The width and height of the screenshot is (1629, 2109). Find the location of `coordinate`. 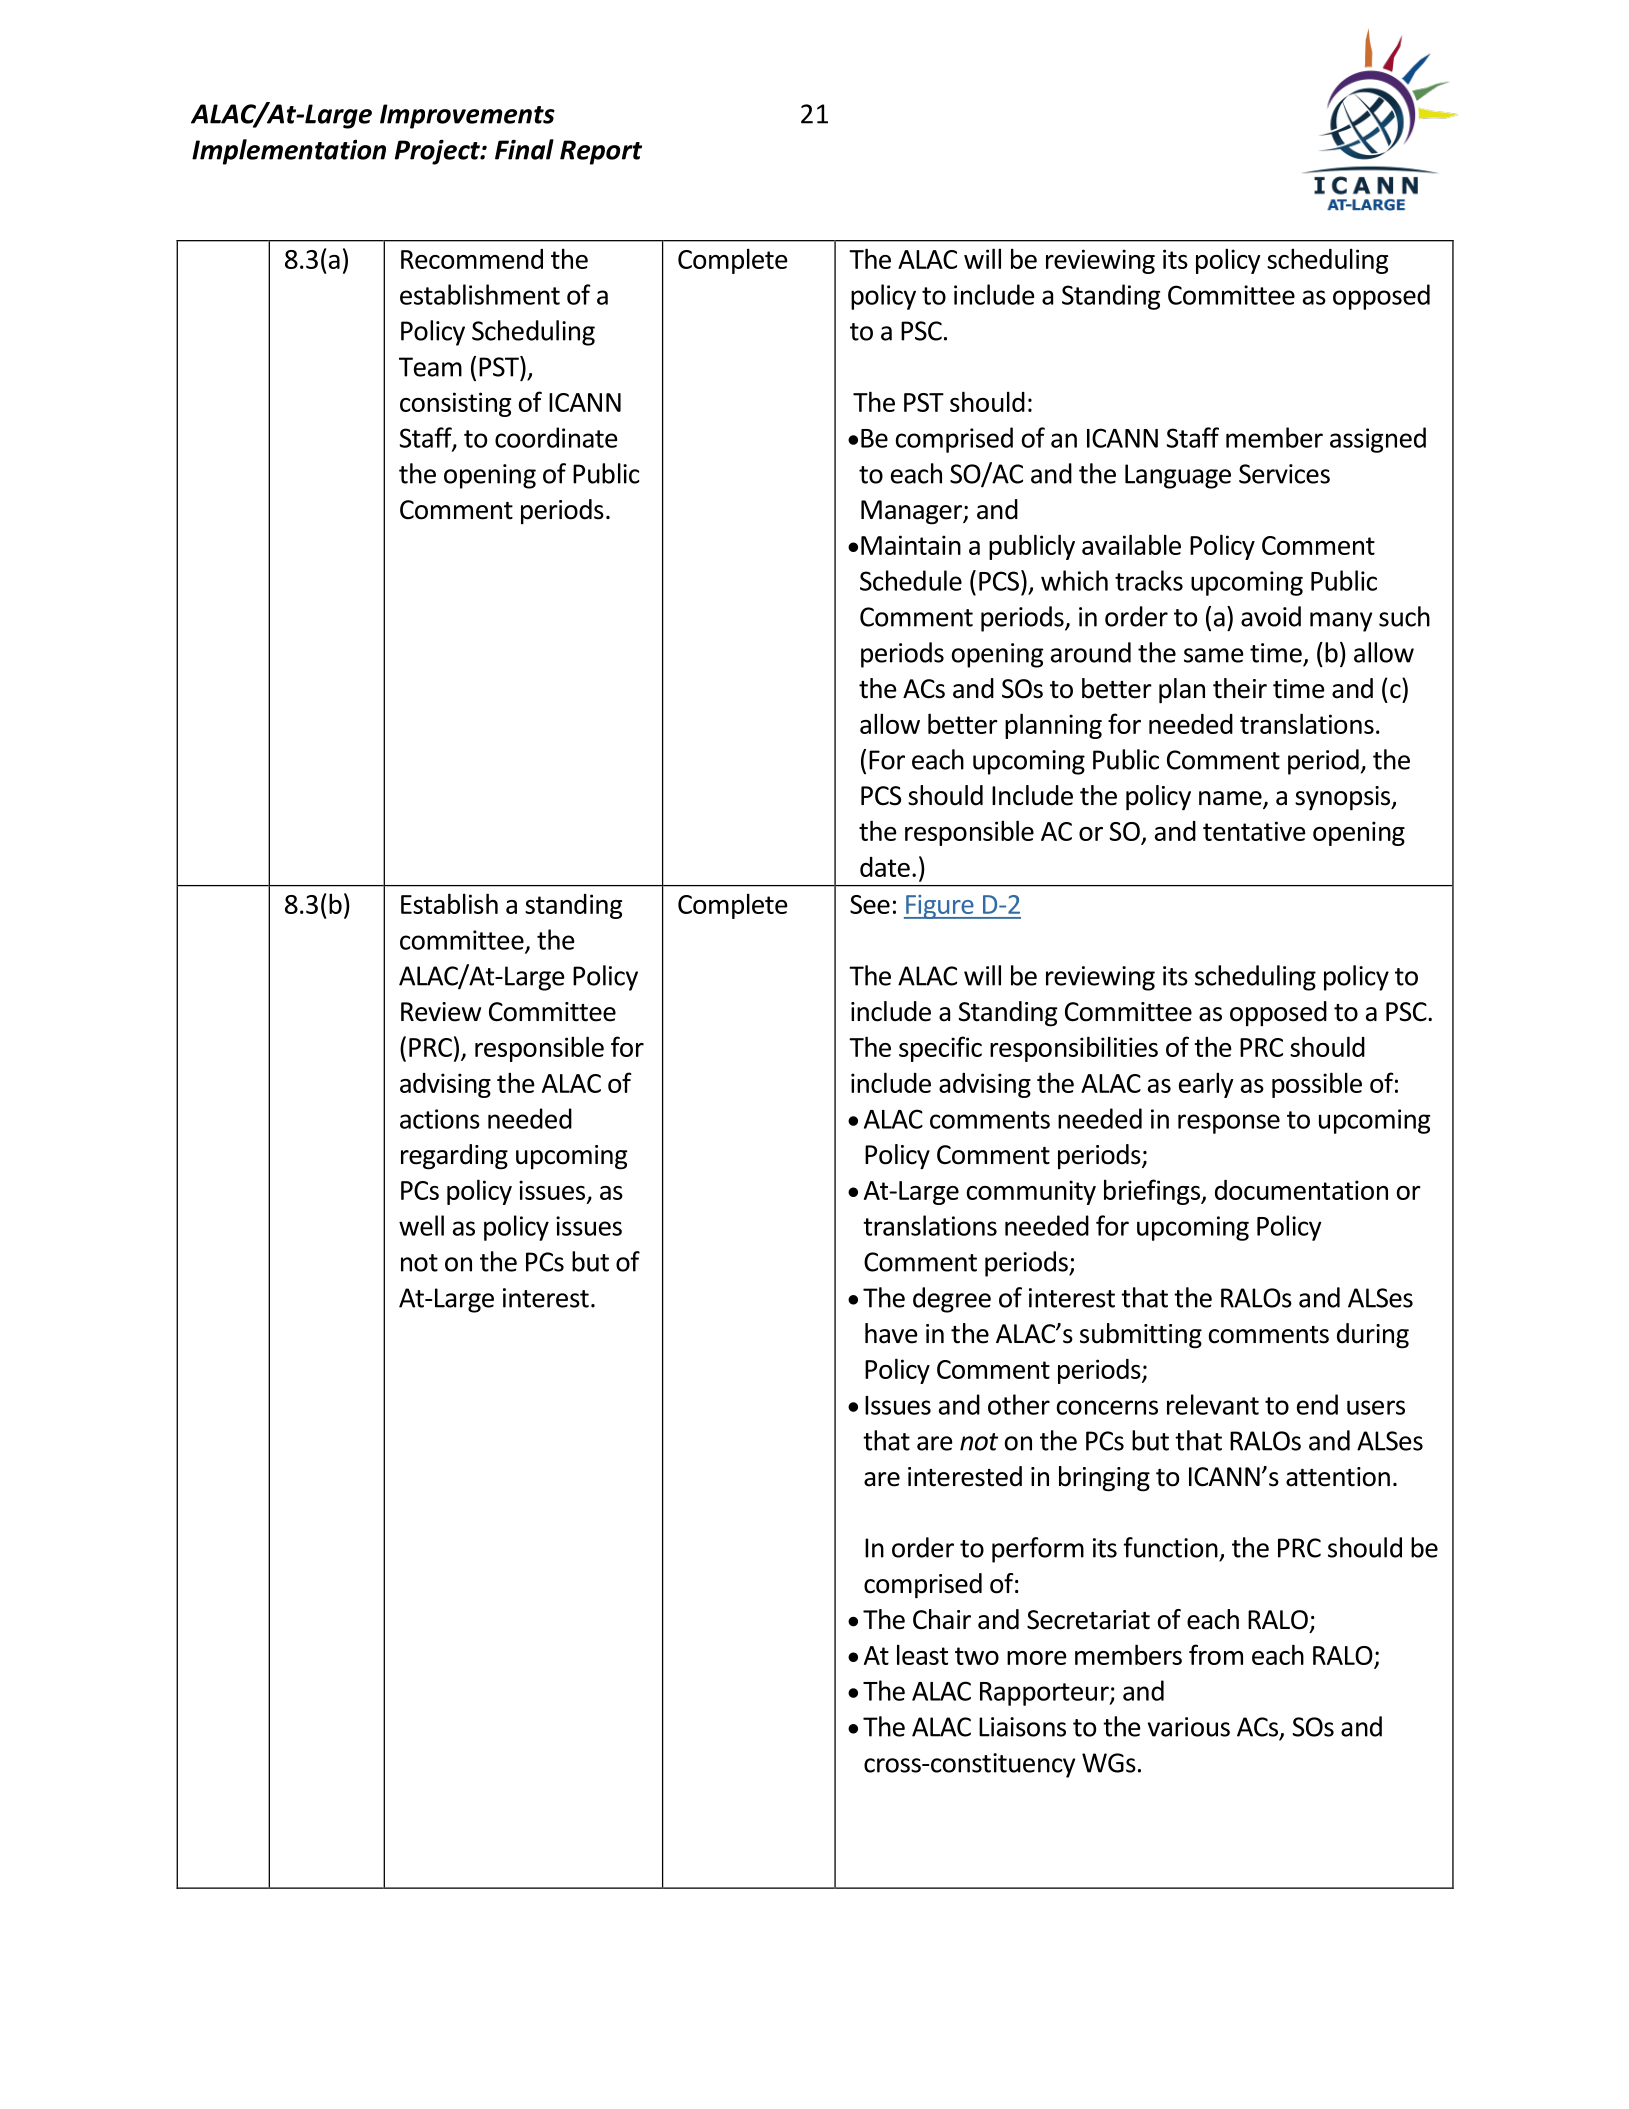

coordinate is located at coordinates (556, 437).
